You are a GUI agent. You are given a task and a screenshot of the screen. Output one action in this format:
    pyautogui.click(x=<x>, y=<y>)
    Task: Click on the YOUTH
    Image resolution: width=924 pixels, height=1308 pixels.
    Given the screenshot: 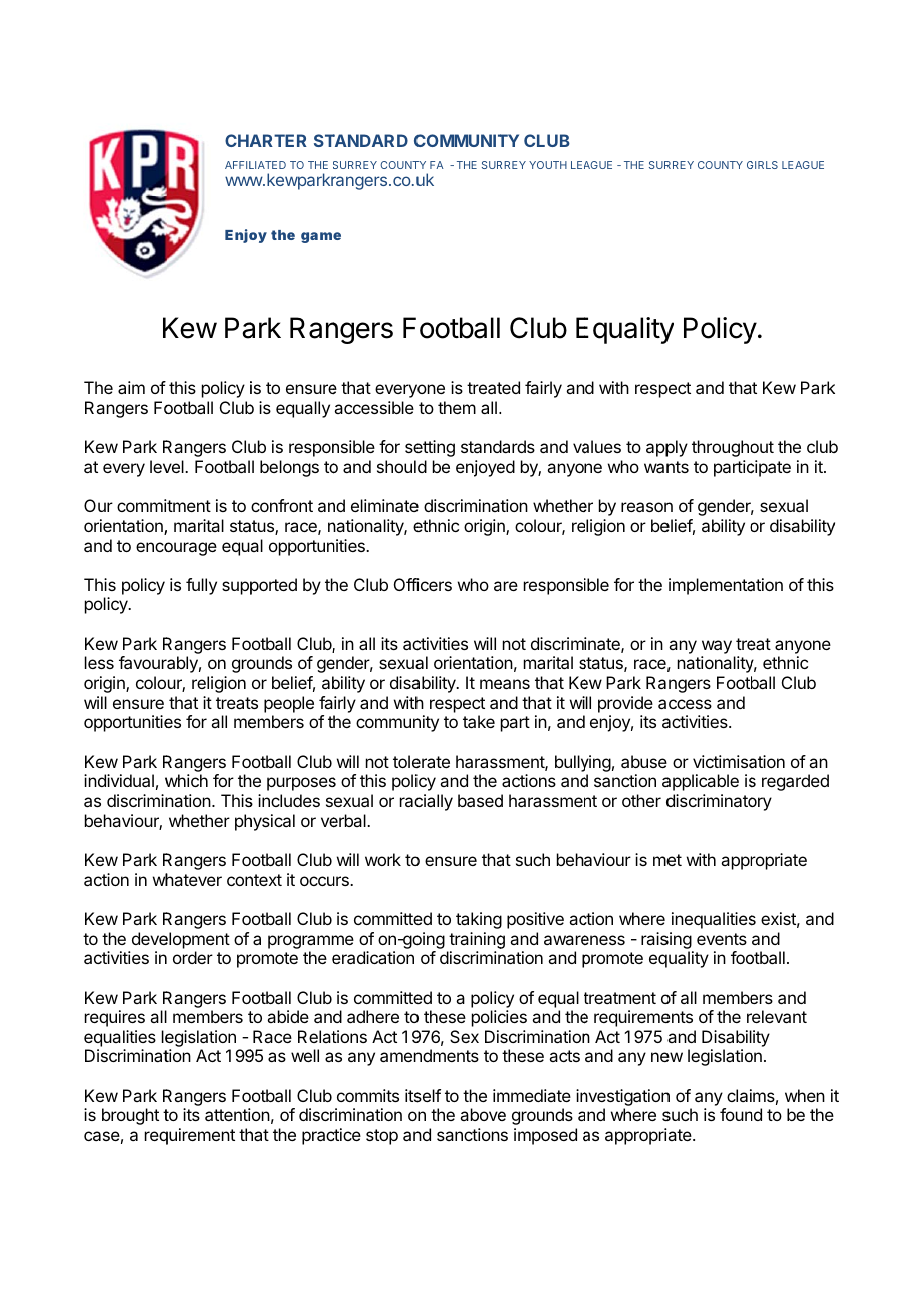 What is the action you would take?
    pyautogui.click(x=548, y=165)
